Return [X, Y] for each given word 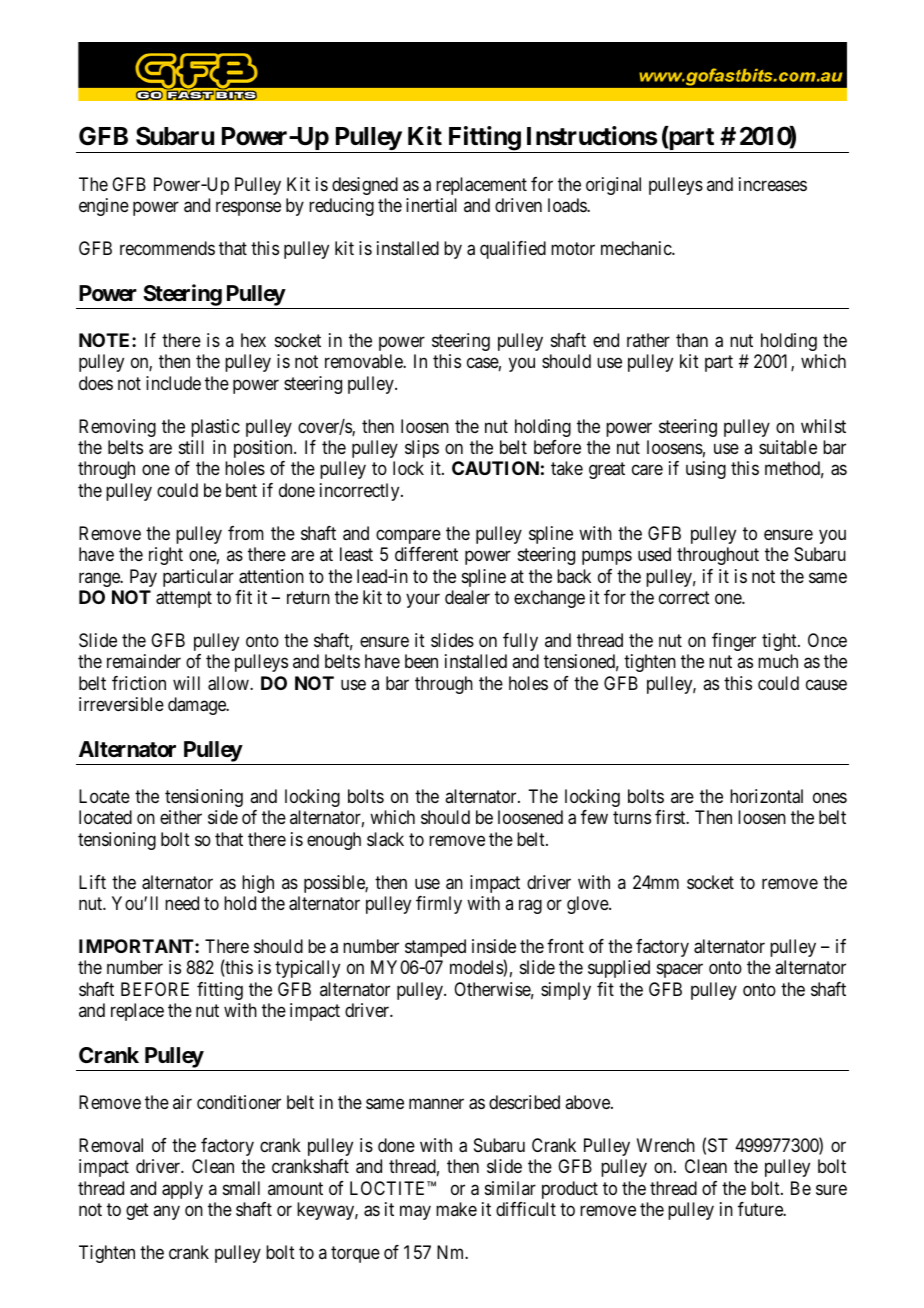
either [181, 817]
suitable [788, 447]
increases [773, 184]
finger [734, 642]
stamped [435, 948]
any [166, 1212]
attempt [184, 599]
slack [385, 839]
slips [422, 449]
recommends [167, 248]
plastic [215, 428]
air [182, 1102]
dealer [467, 597]
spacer [680, 971]
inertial [431, 205]
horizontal [766, 796]
